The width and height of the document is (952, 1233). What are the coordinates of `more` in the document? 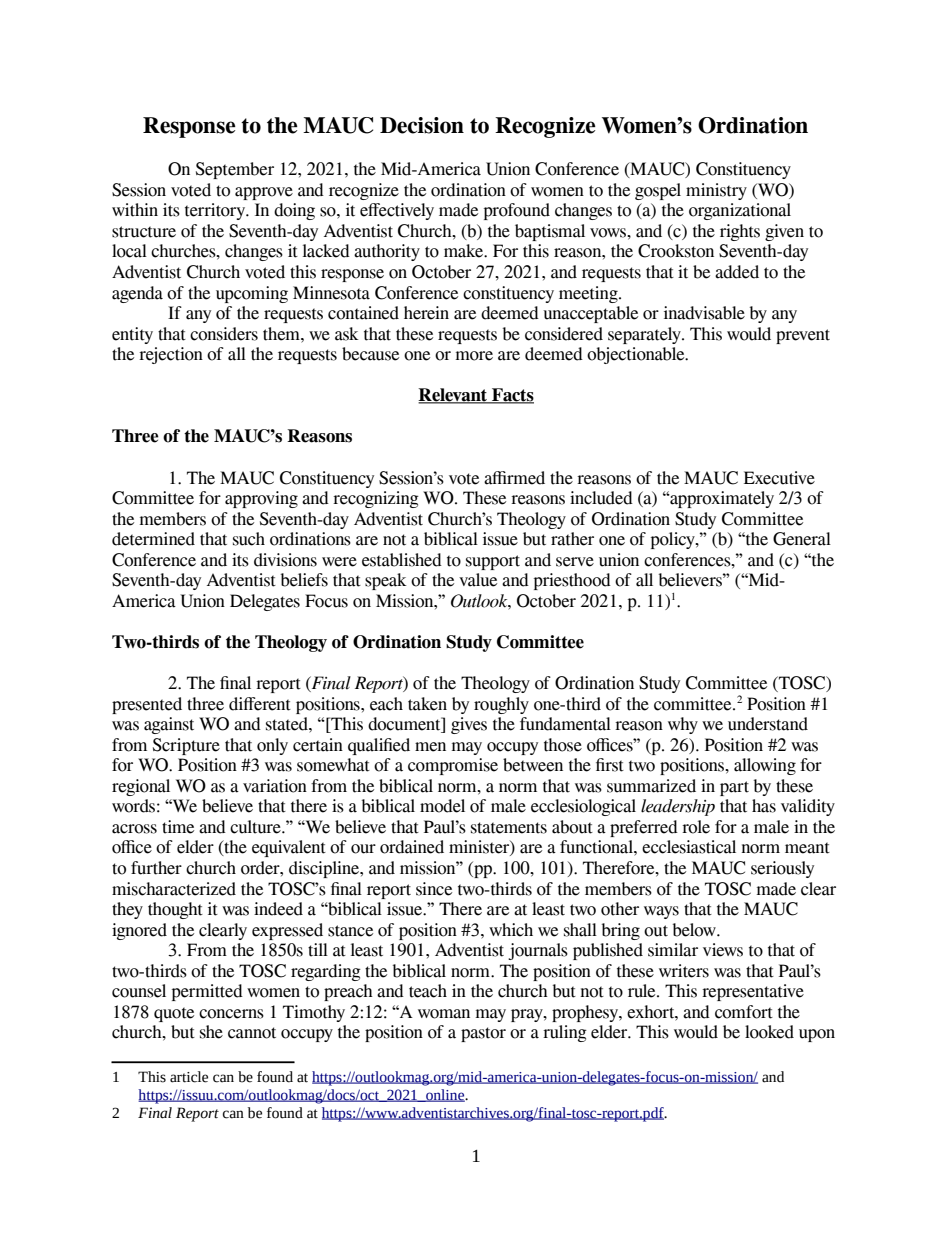 It's located at (474, 356).
